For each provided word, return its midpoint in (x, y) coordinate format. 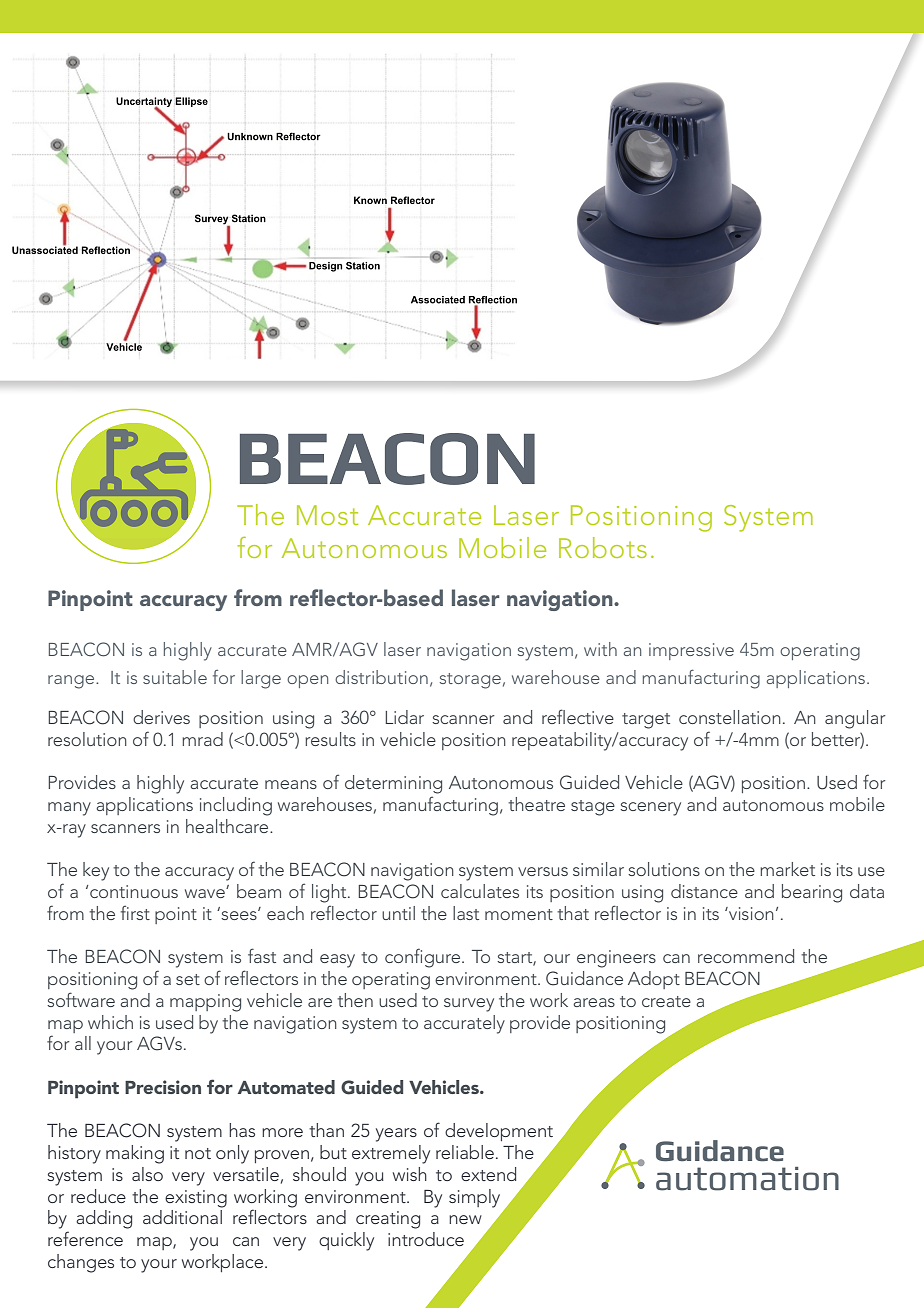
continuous (134, 891)
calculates (480, 891)
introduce (426, 1239)
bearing (812, 893)
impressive (691, 651)
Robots (603, 547)
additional (182, 1217)
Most (327, 515)
